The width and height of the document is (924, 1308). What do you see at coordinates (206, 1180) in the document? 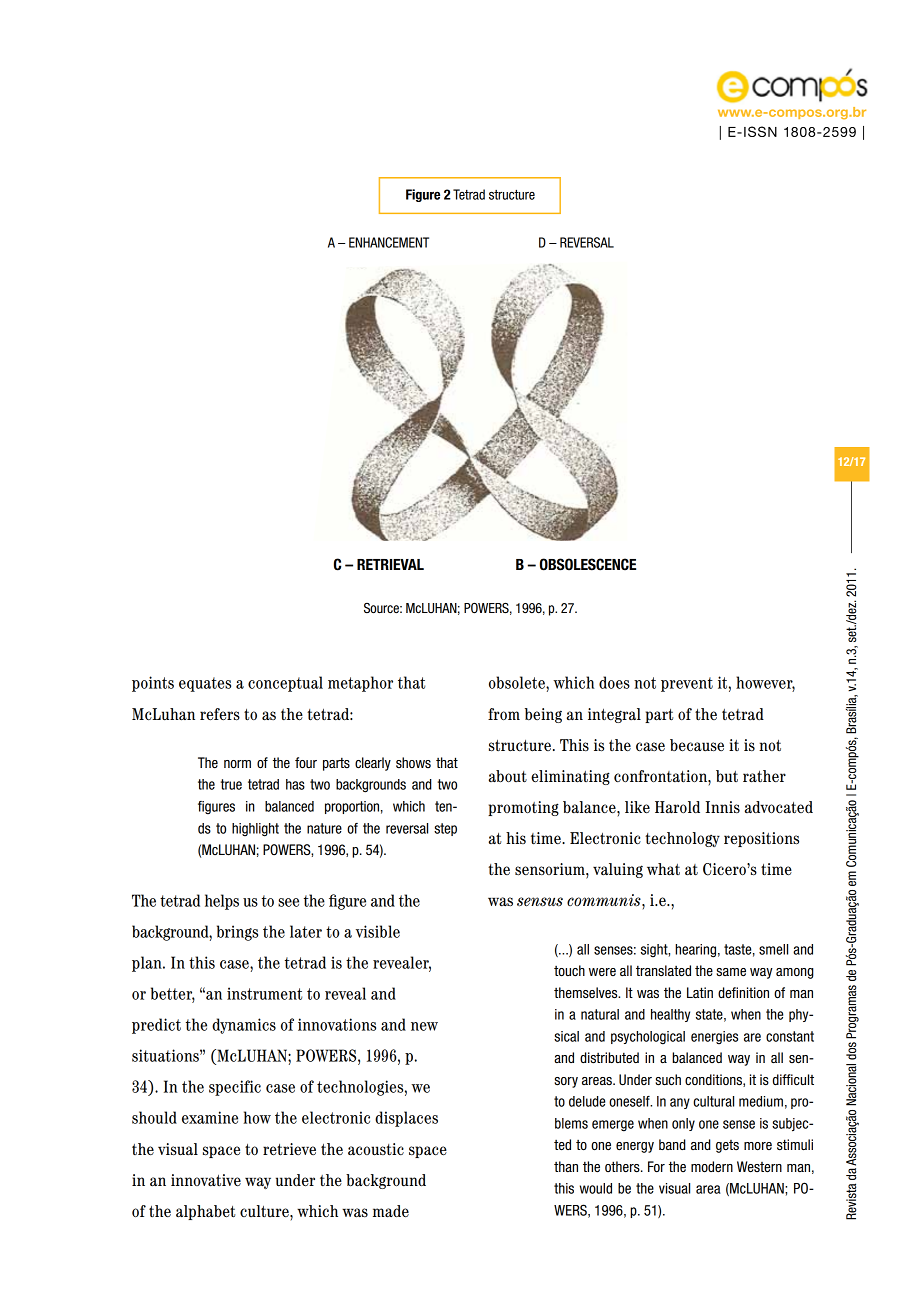
I see `innovative` at bounding box center [206, 1180].
